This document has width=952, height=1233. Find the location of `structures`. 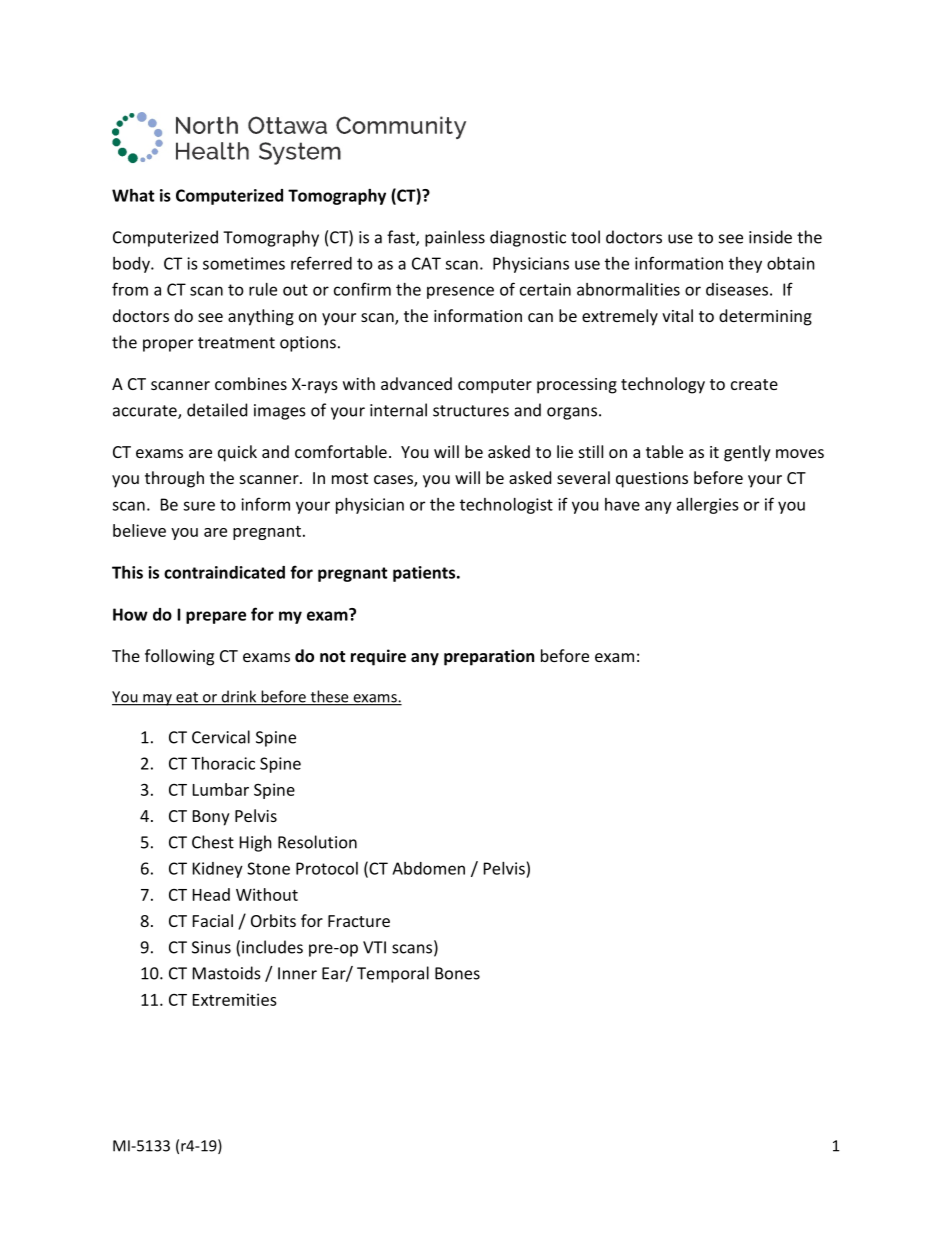

structures is located at coordinates (471, 411).
